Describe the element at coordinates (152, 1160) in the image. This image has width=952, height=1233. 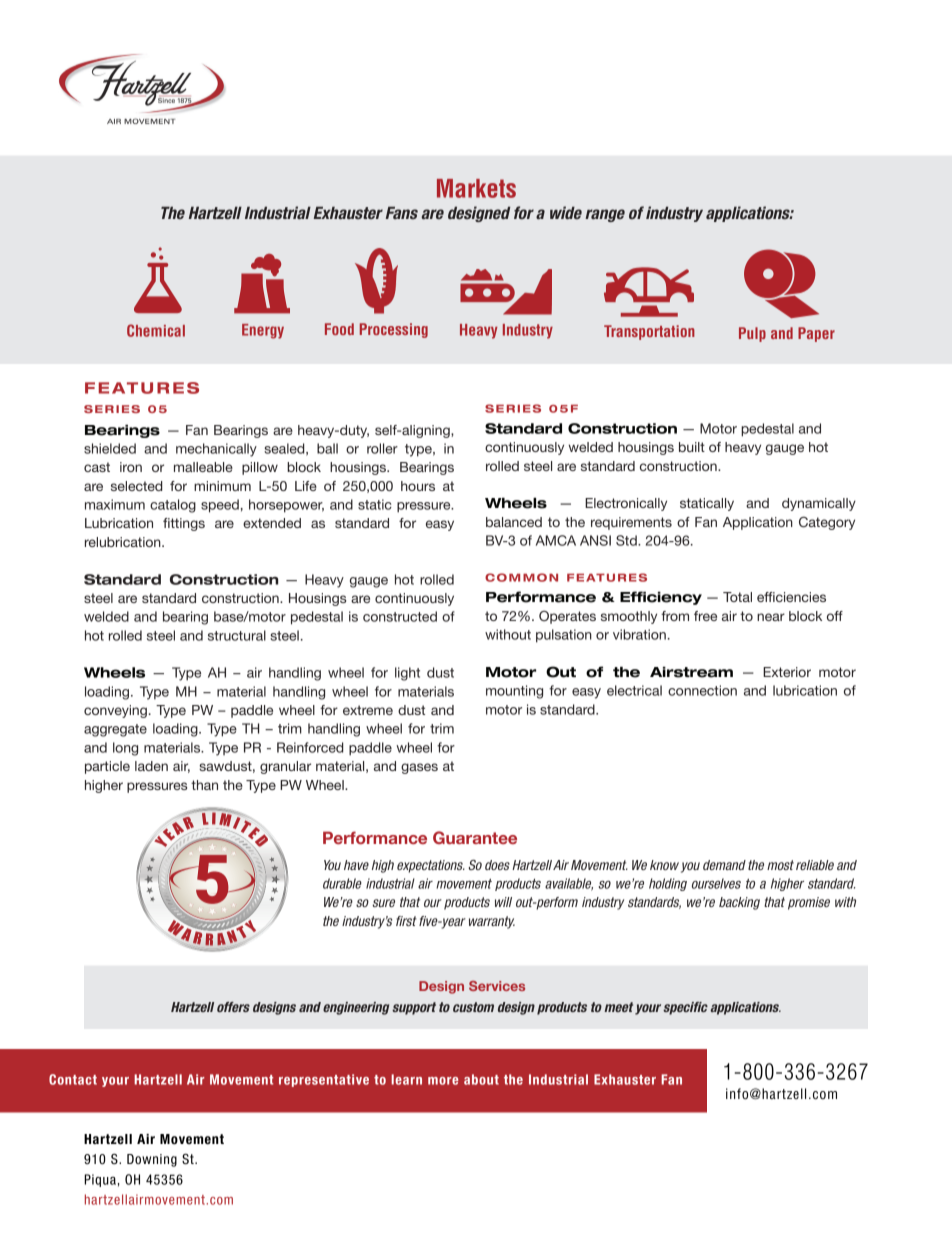
I see `Downing` at that location.
